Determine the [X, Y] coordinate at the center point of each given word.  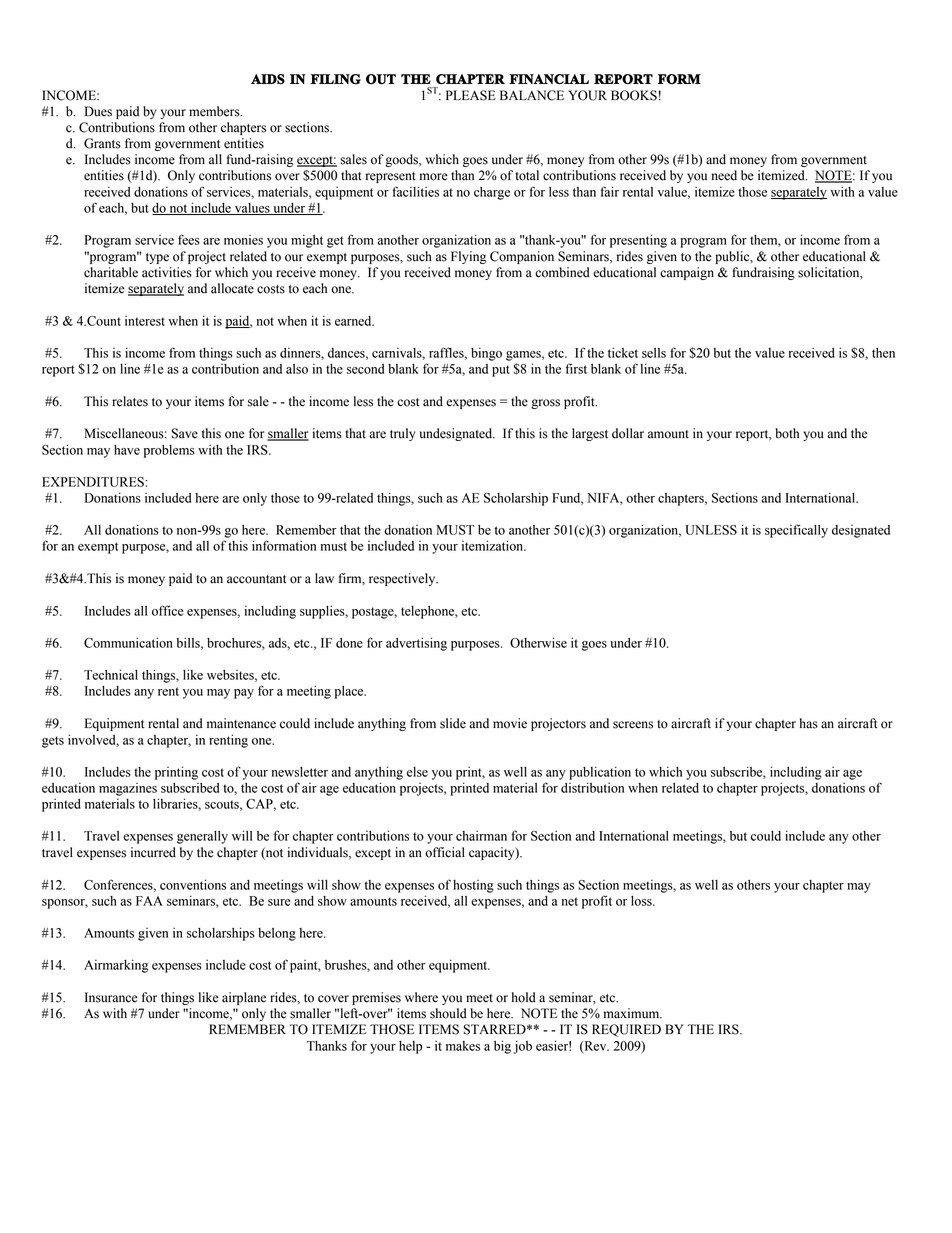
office [167, 610]
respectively [403, 579]
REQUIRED [626, 1030]
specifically [796, 531]
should [448, 1013]
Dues [98, 111]
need [724, 175]
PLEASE [471, 95]
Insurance [111, 997]
